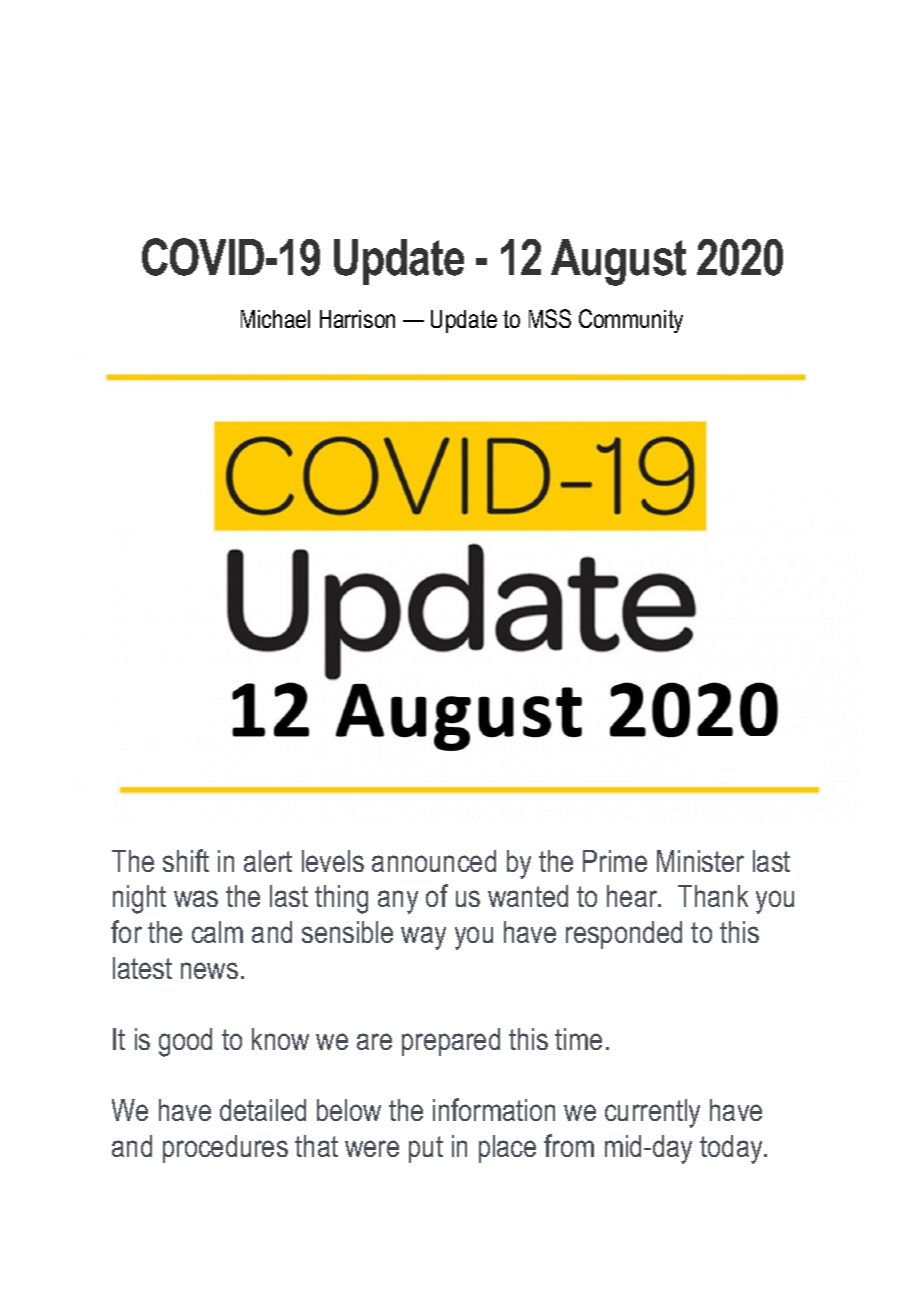 This screenshot has height=1308, width=924. Describe the element at coordinates (426, 1149) in the screenshot. I see `put` at that location.
